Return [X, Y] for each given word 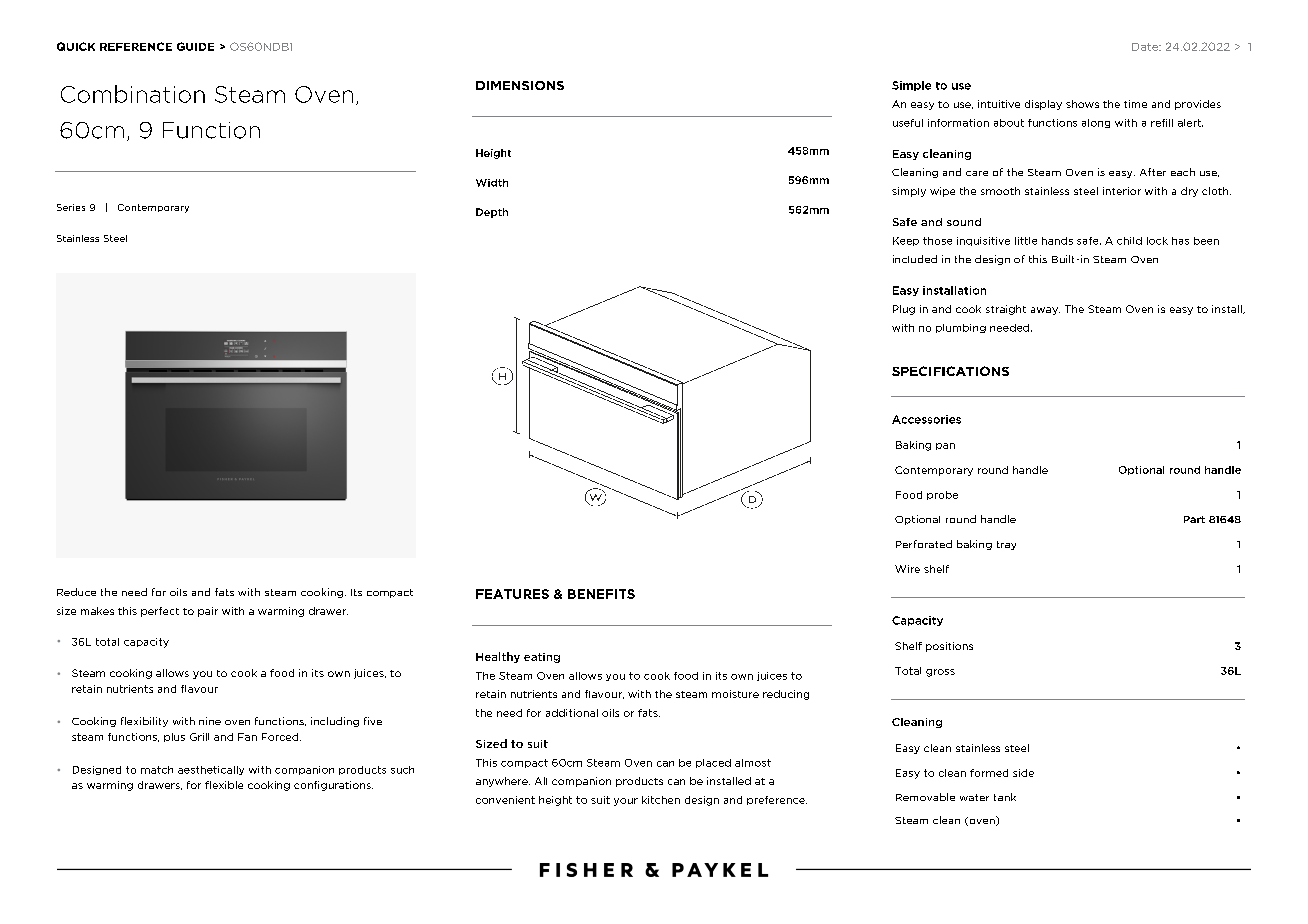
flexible [224, 785]
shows [1082, 104]
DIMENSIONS [520, 85]
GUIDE [195, 46]
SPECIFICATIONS [950, 371]
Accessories [926, 419]
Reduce [76, 592]
